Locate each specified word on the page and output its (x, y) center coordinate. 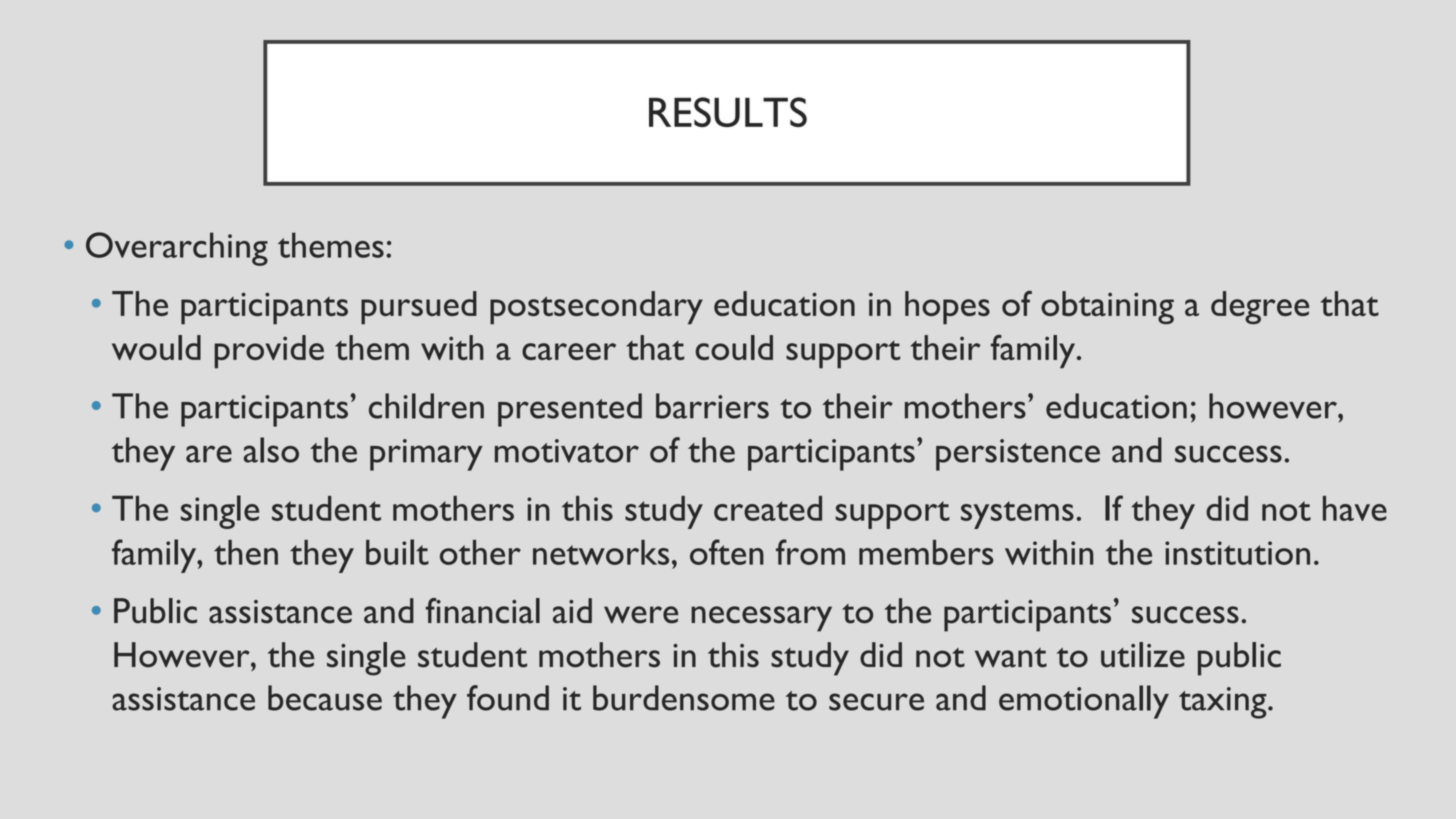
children (426, 406)
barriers (712, 406)
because (325, 698)
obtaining (1107, 308)
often (727, 552)
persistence (1018, 455)
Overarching (177, 249)
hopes (947, 308)
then (246, 552)
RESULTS (728, 112)
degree (1260, 308)
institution (1237, 553)
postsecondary (596, 308)
